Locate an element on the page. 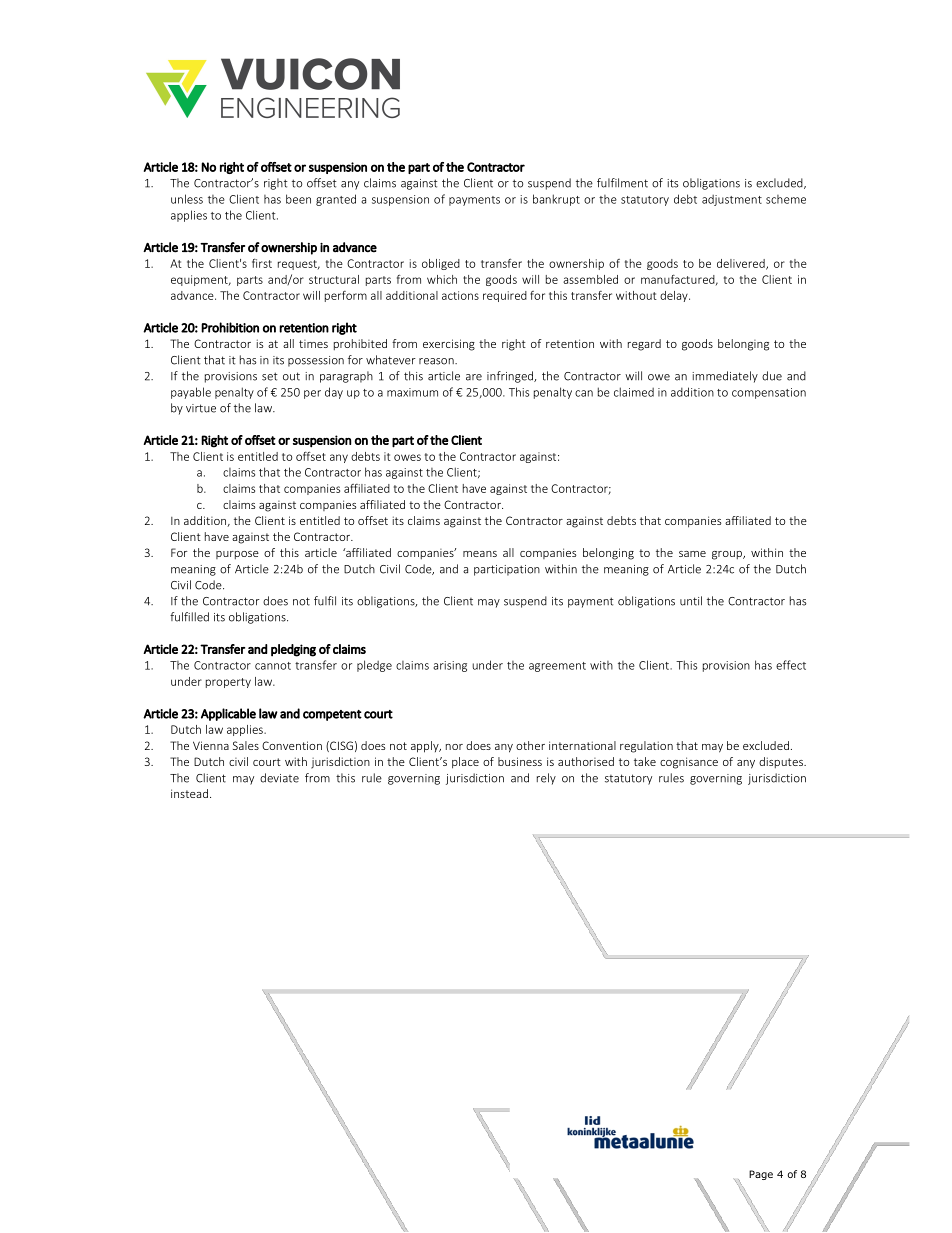  obliged is located at coordinates (441, 264).
